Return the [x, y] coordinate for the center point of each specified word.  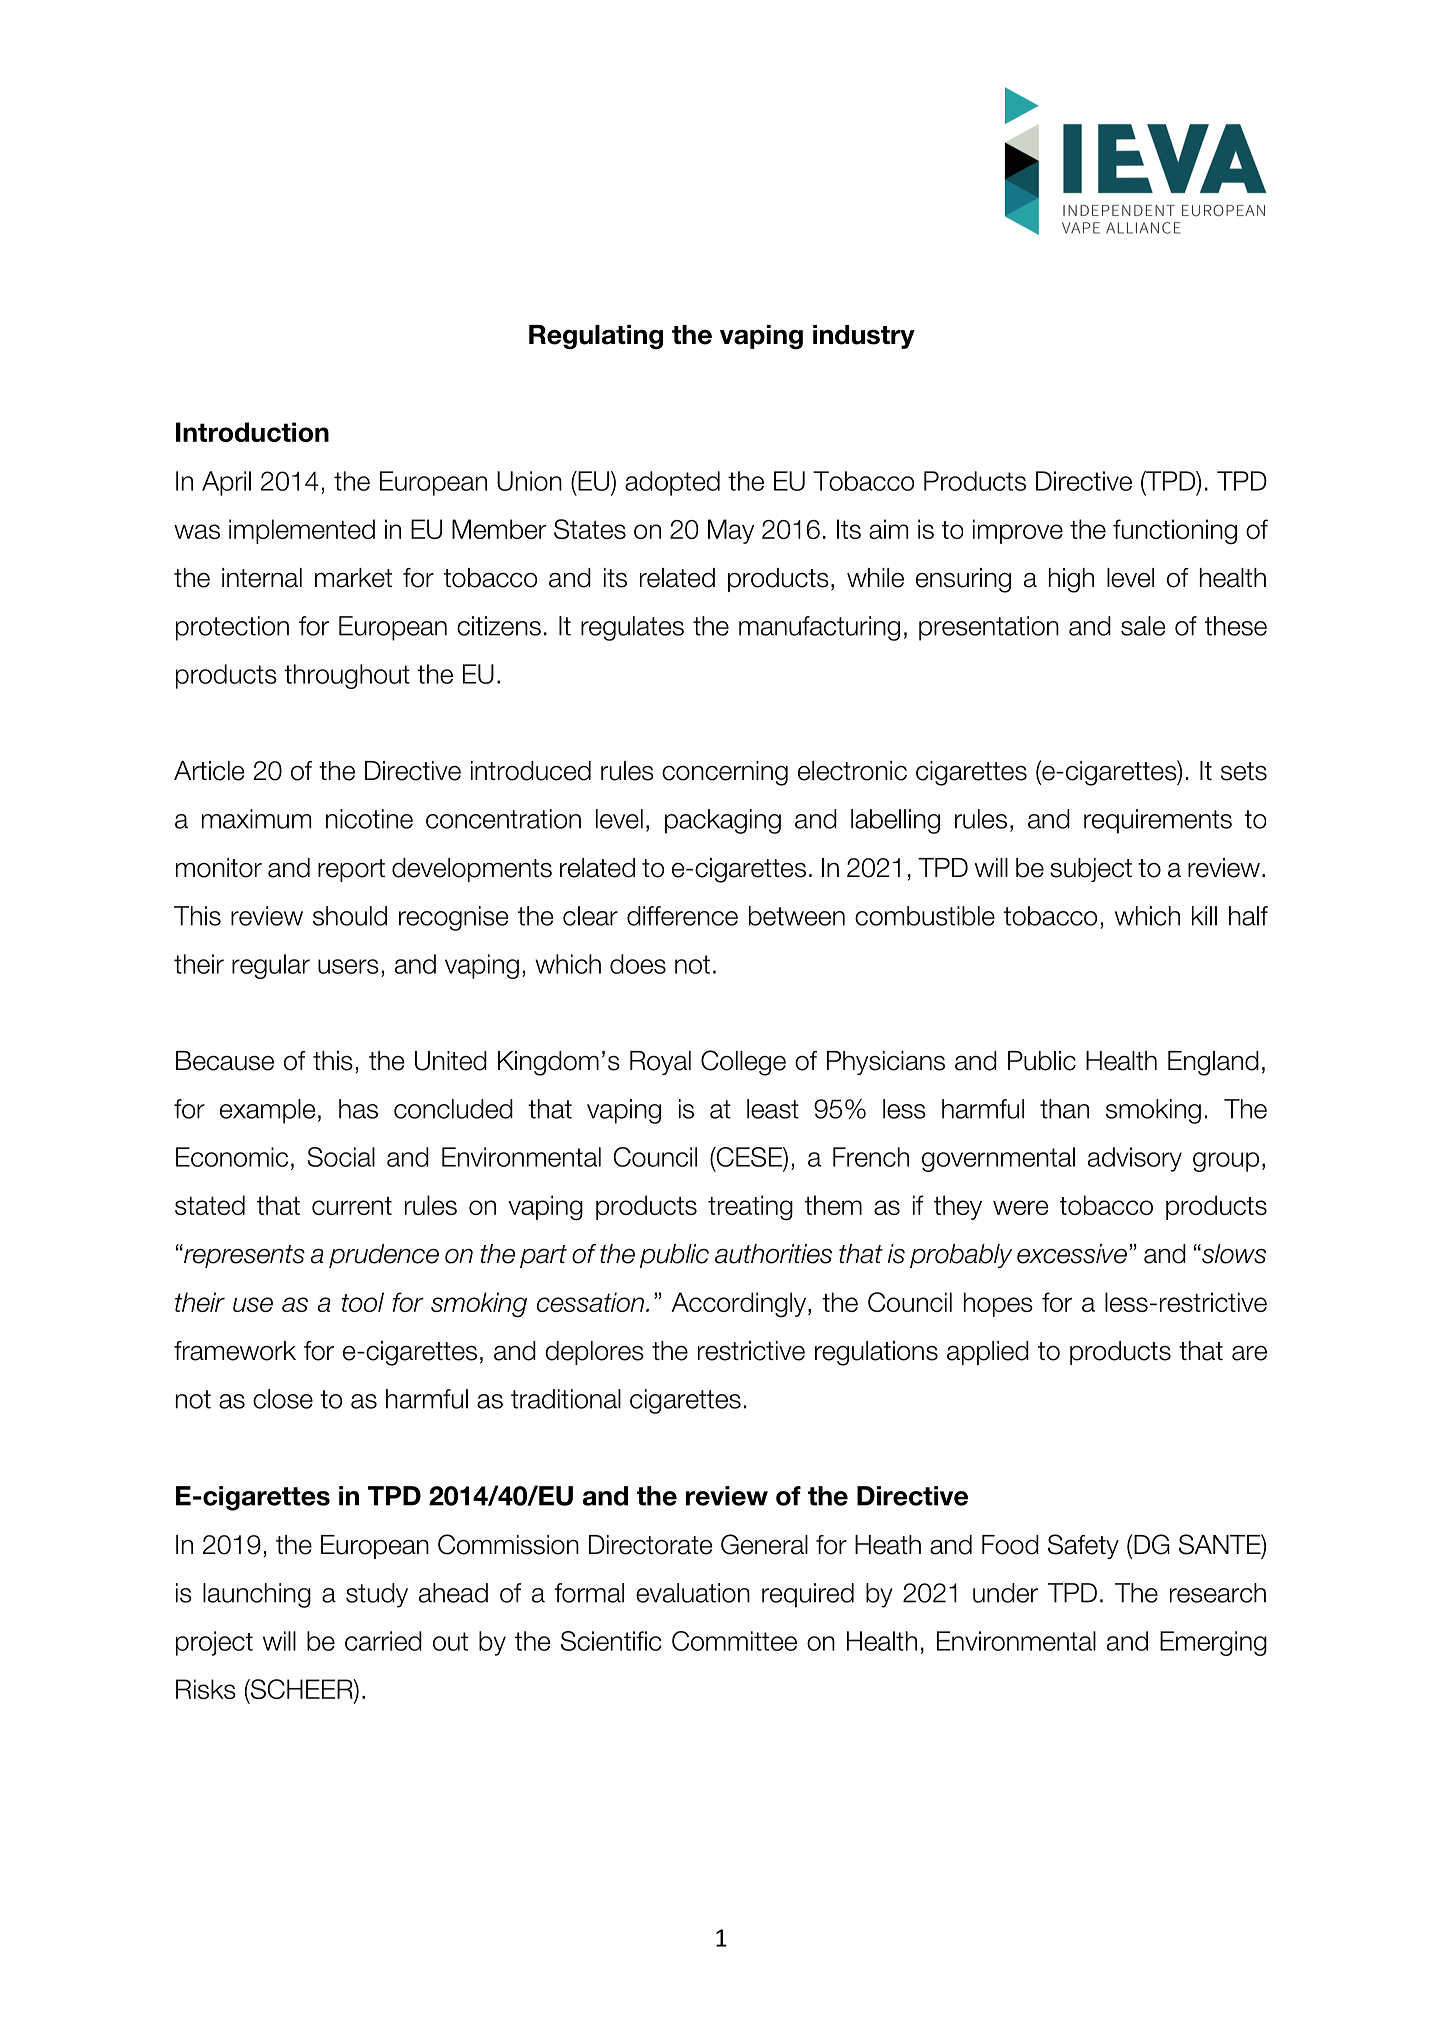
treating [750, 1208]
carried [383, 1641]
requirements [1158, 821]
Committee [734, 1641]
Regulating [596, 337]
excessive [1072, 1254]
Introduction [252, 432]
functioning [1175, 531]
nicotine [369, 819]
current [352, 1206]
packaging [723, 821]
